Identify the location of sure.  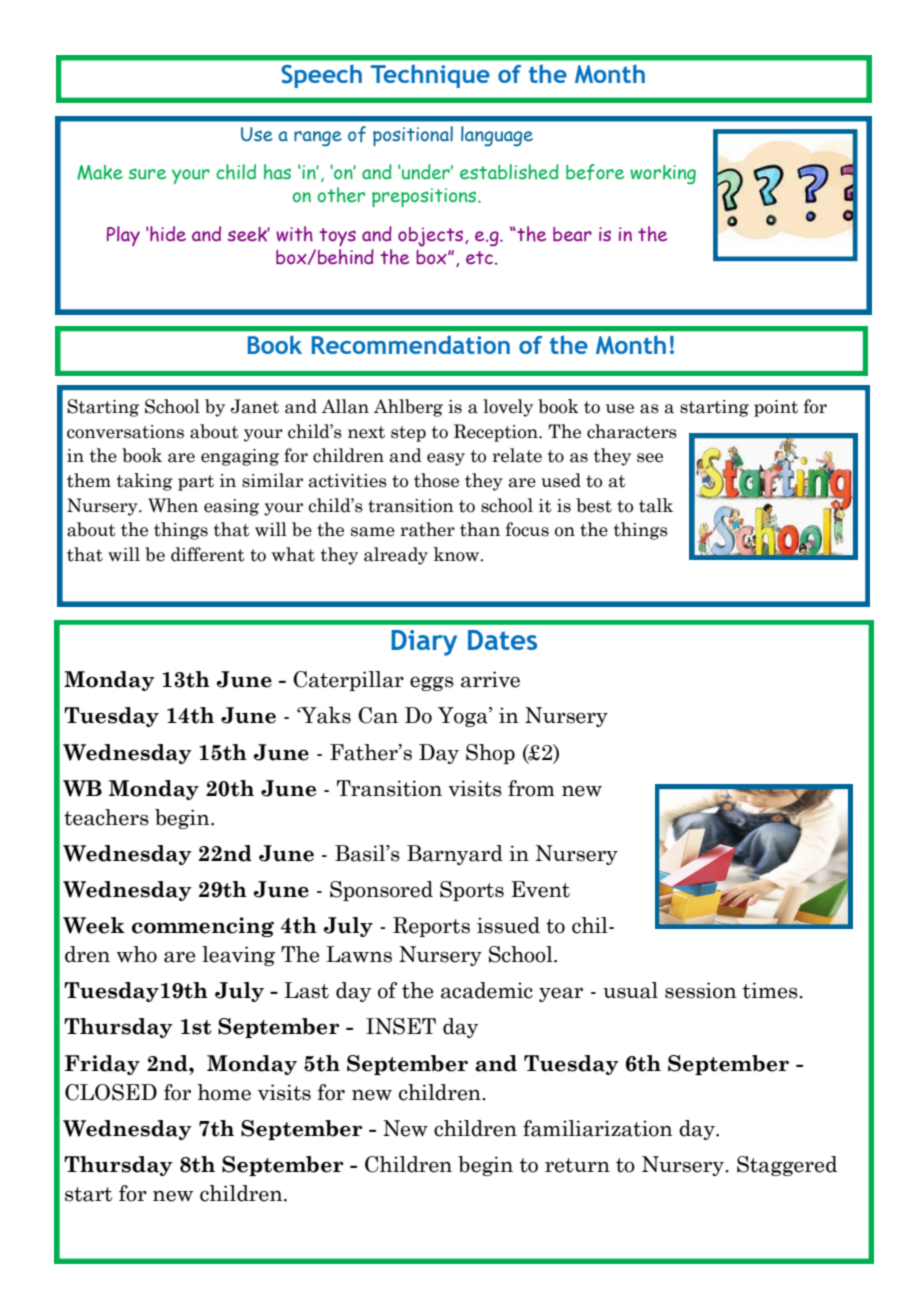
(147, 174).
